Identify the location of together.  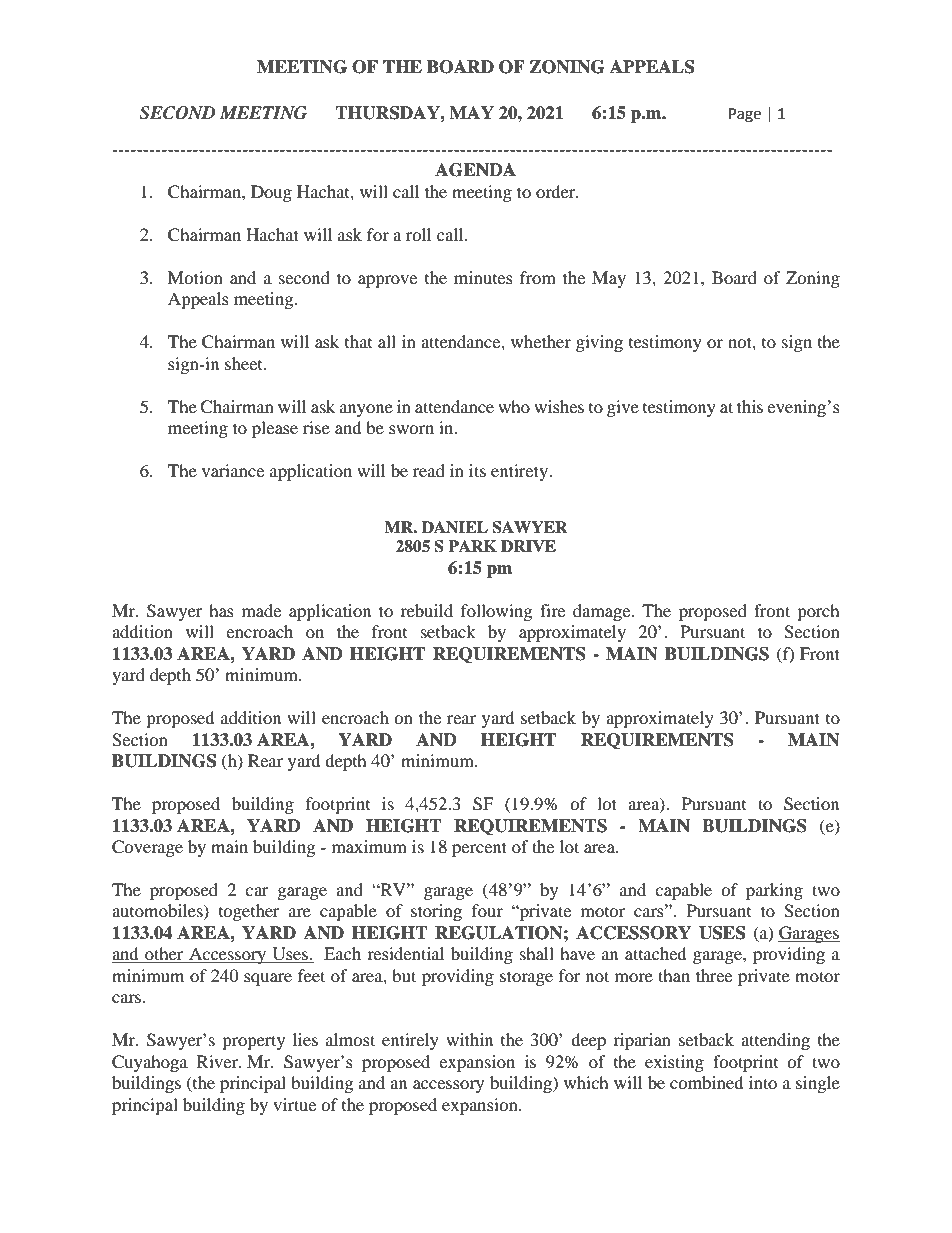
(249, 912).
